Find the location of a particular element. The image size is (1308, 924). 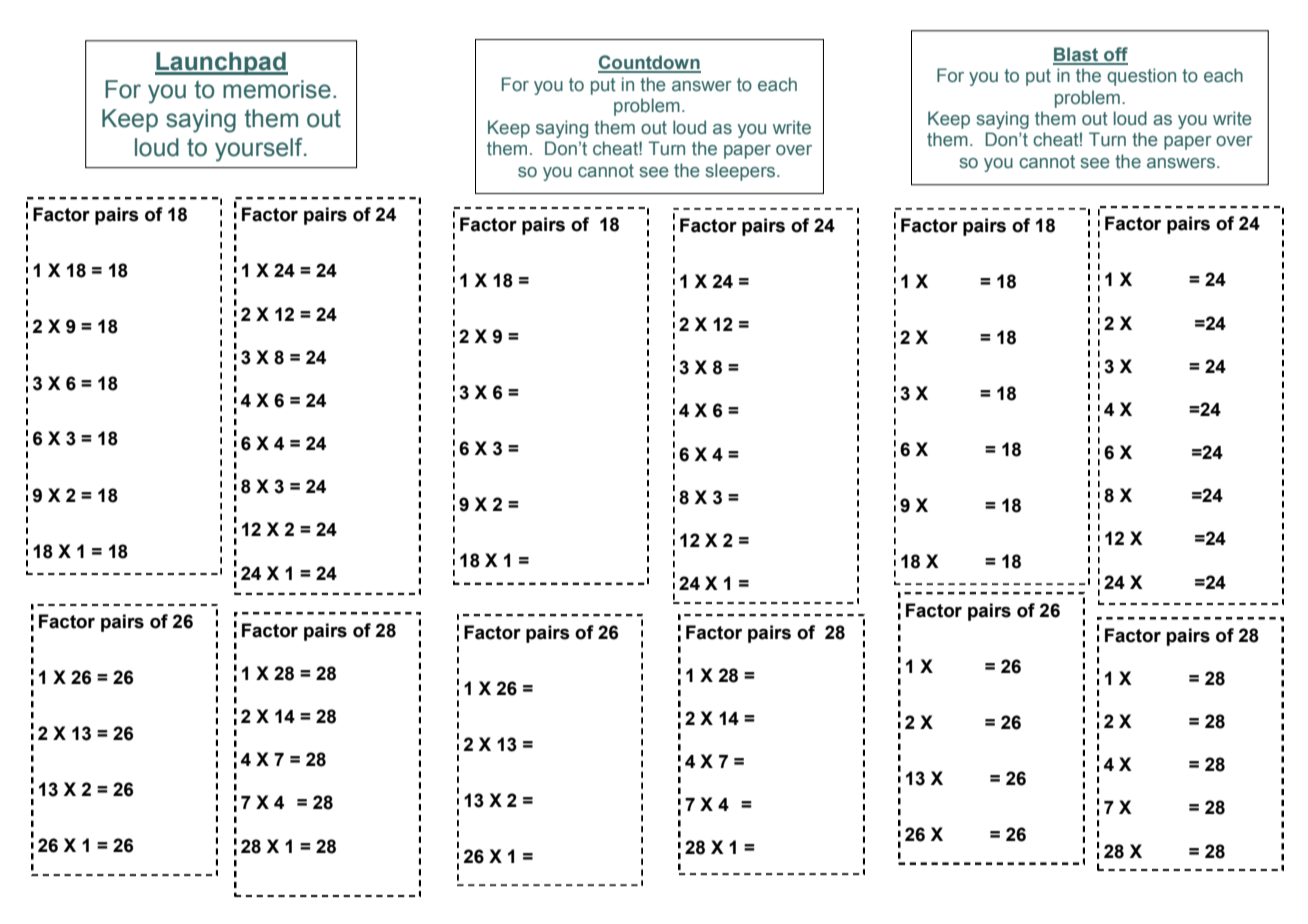

sleepers is located at coordinates (741, 172).
